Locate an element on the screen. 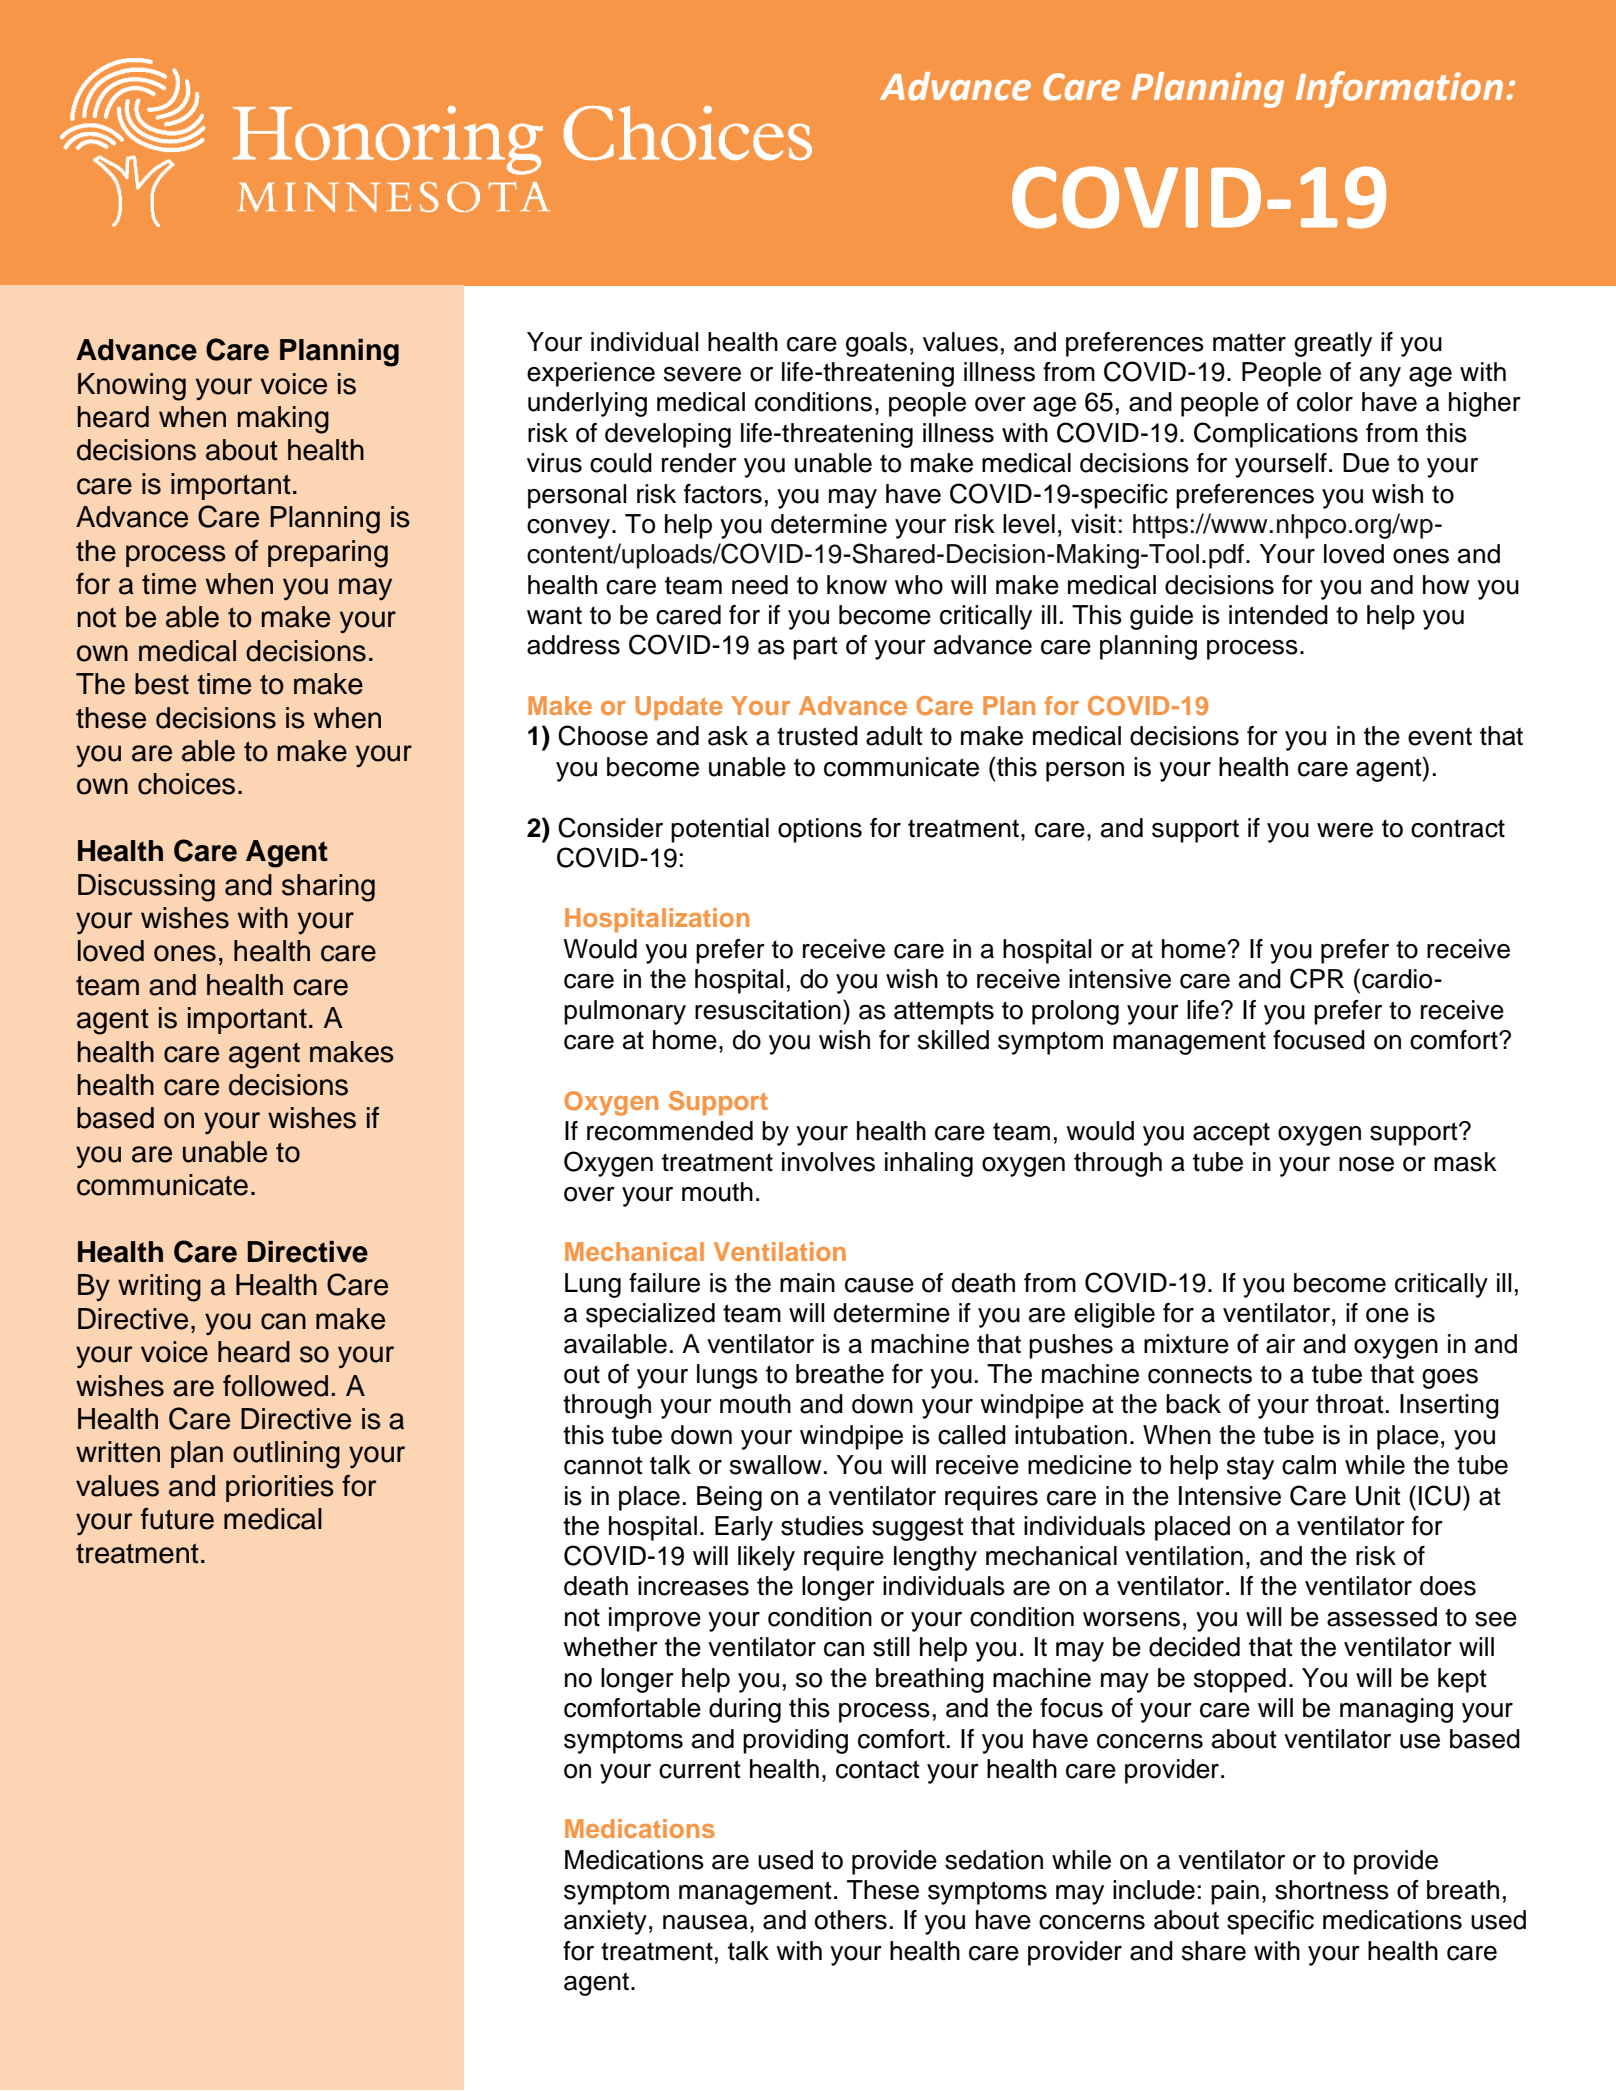  air is located at coordinates (1280, 1344).
